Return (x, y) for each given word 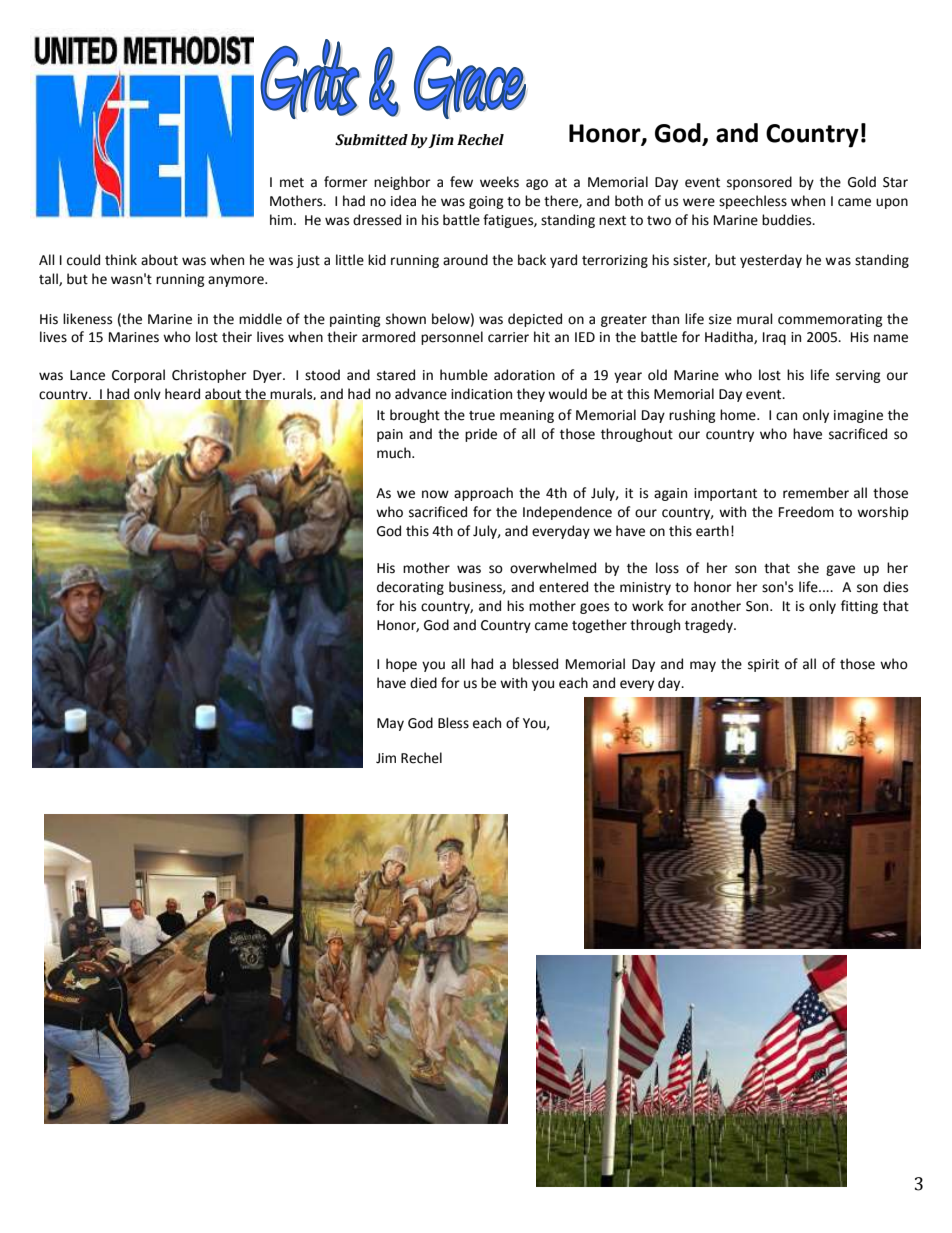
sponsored (759, 183)
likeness (87, 319)
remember (816, 493)
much (395, 453)
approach (483, 494)
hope (401, 665)
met (292, 183)
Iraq (774, 338)
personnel (452, 338)
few (461, 182)
